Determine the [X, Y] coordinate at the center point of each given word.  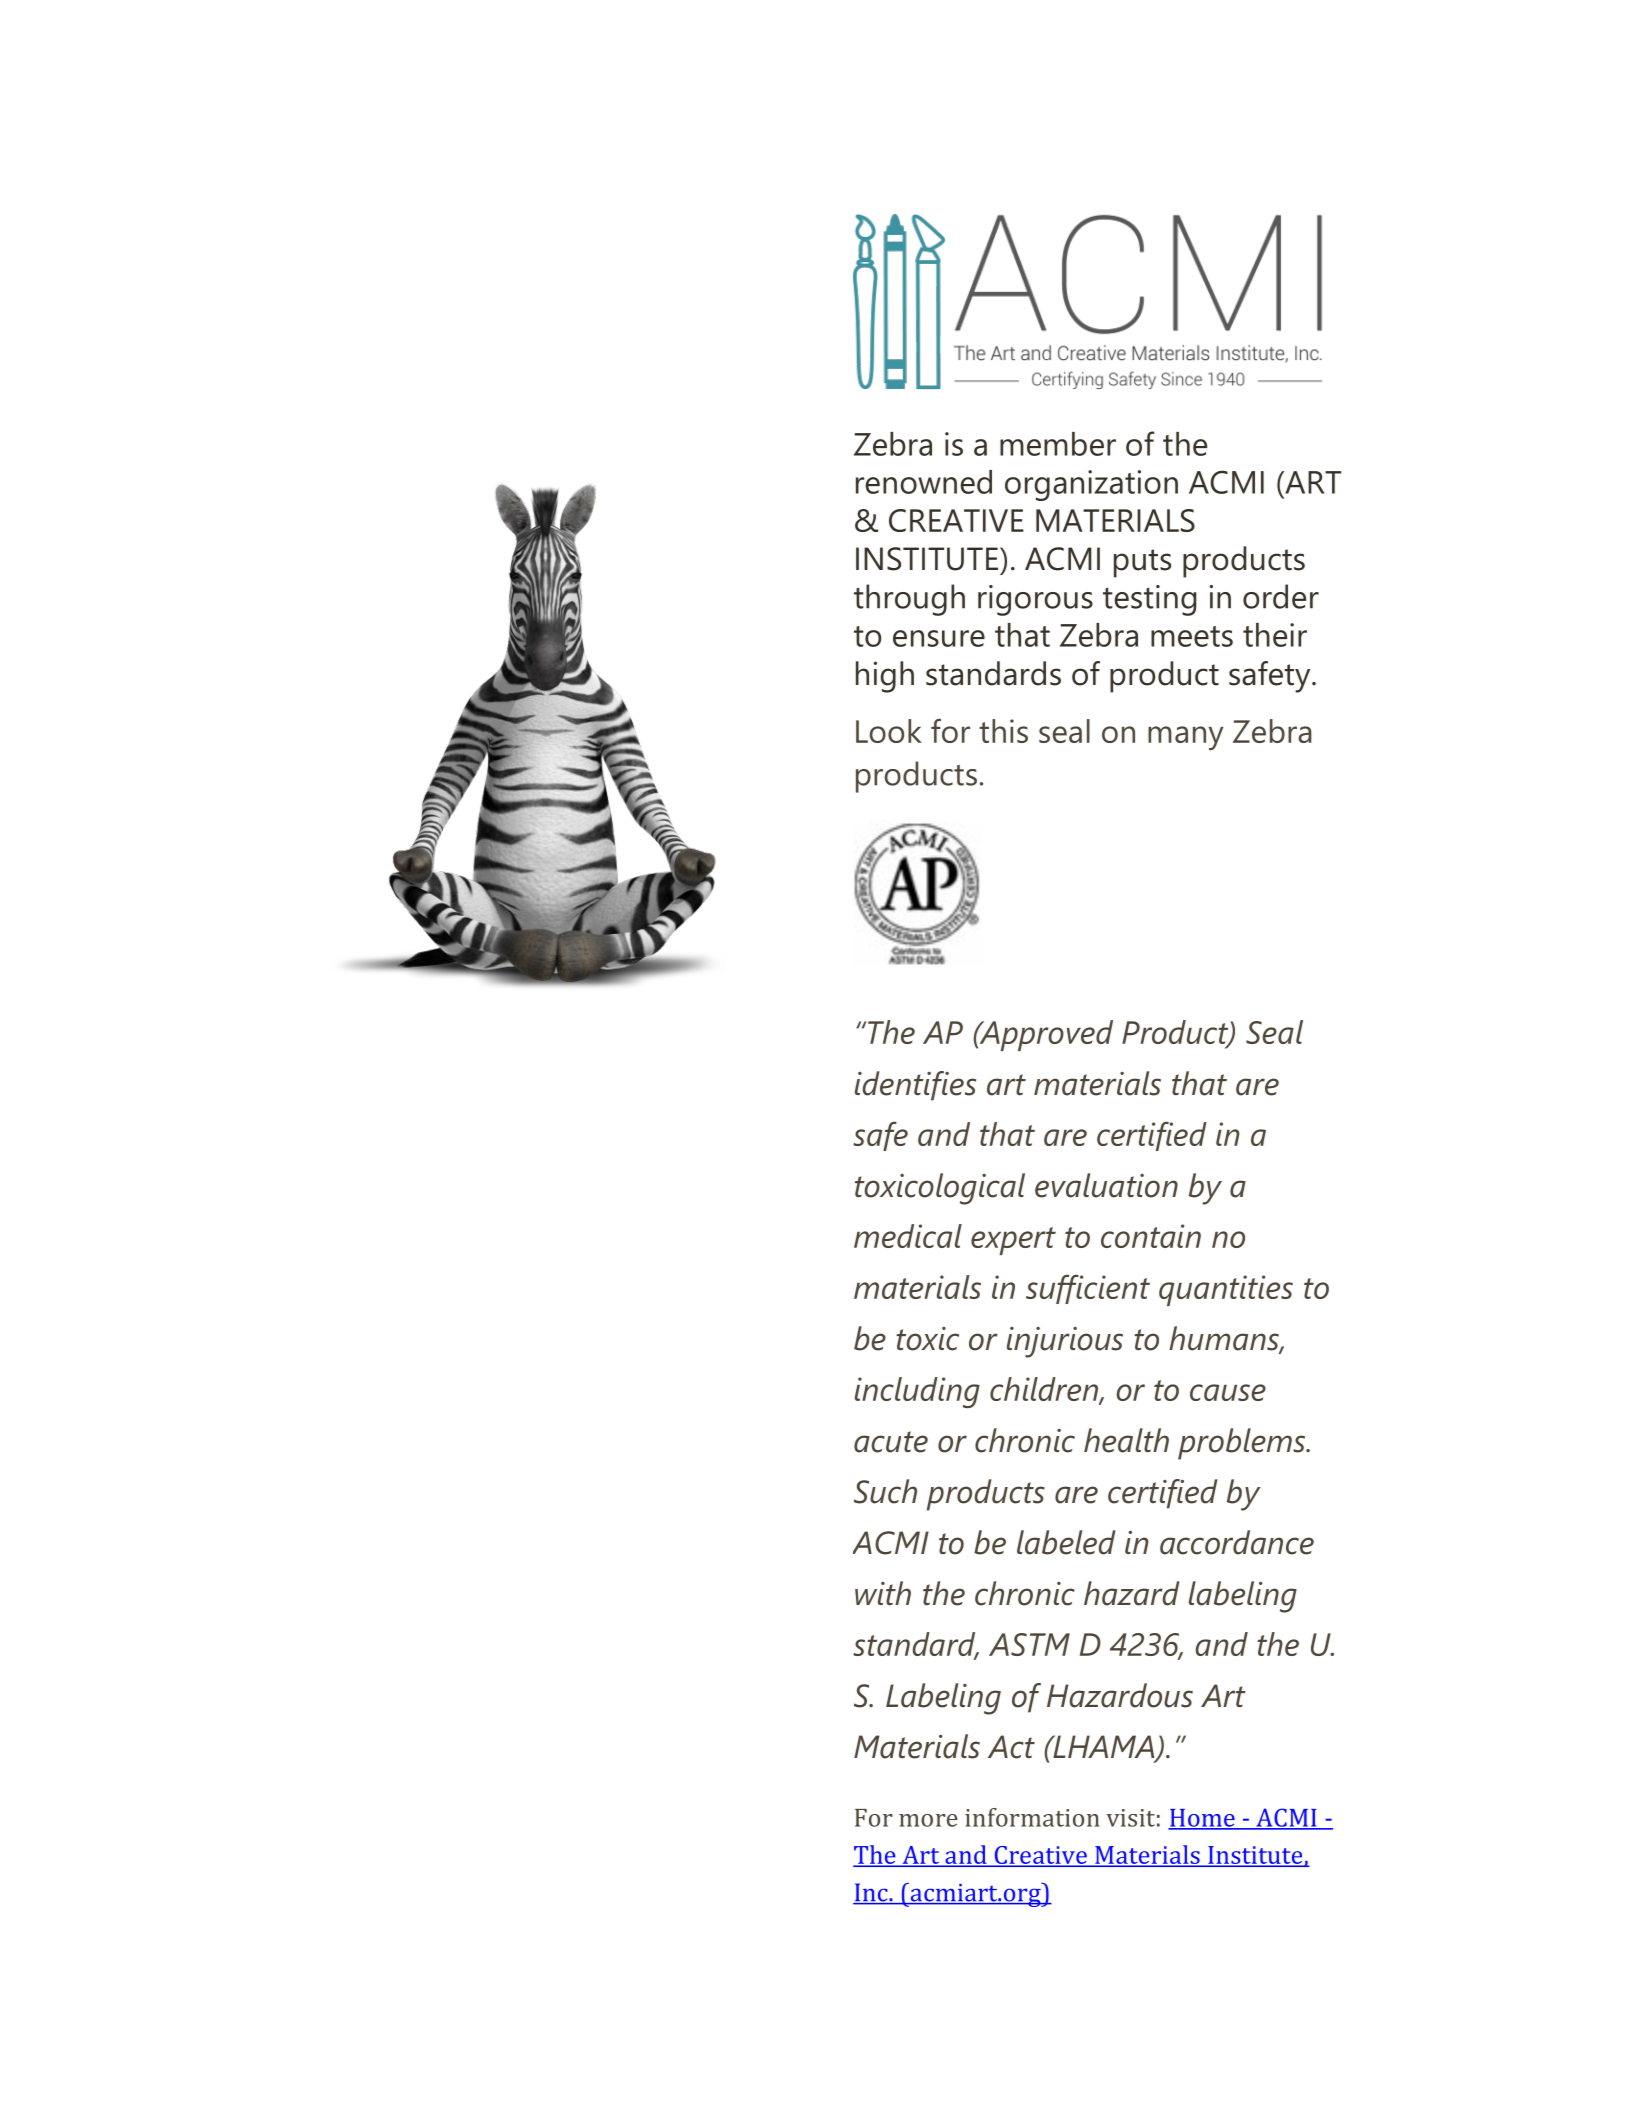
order [1281, 596]
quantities [1226, 1290]
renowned [924, 482]
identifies [915, 1086]
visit [1130, 1818]
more [928, 1820]
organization [1091, 485]
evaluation [1106, 1185]
